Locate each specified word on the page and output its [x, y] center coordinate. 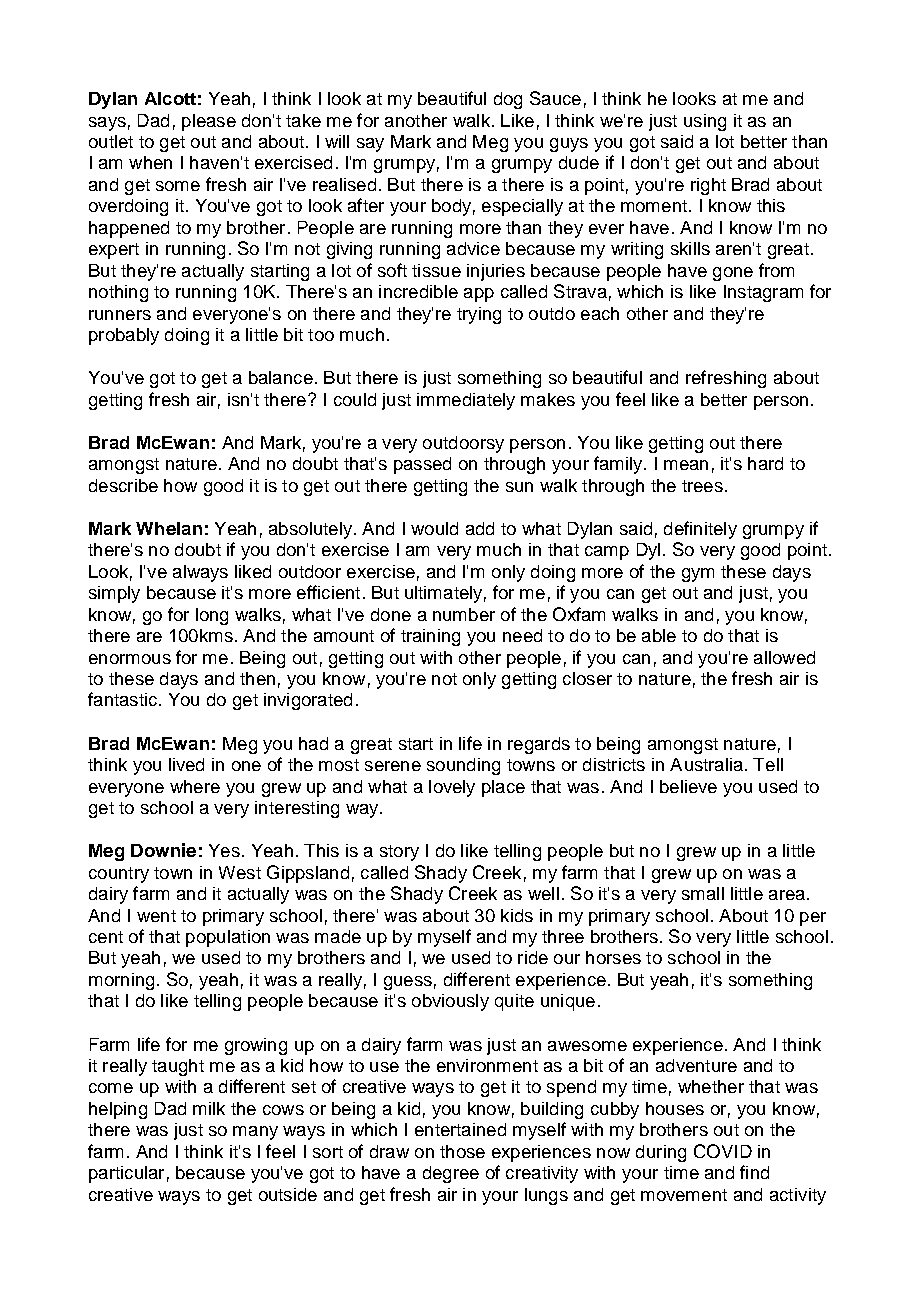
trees [702, 486]
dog [508, 100]
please [209, 122]
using [705, 122]
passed [422, 465]
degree [451, 1174]
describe [123, 485]
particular [126, 1174]
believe [688, 786]
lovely [452, 788]
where [195, 786]
